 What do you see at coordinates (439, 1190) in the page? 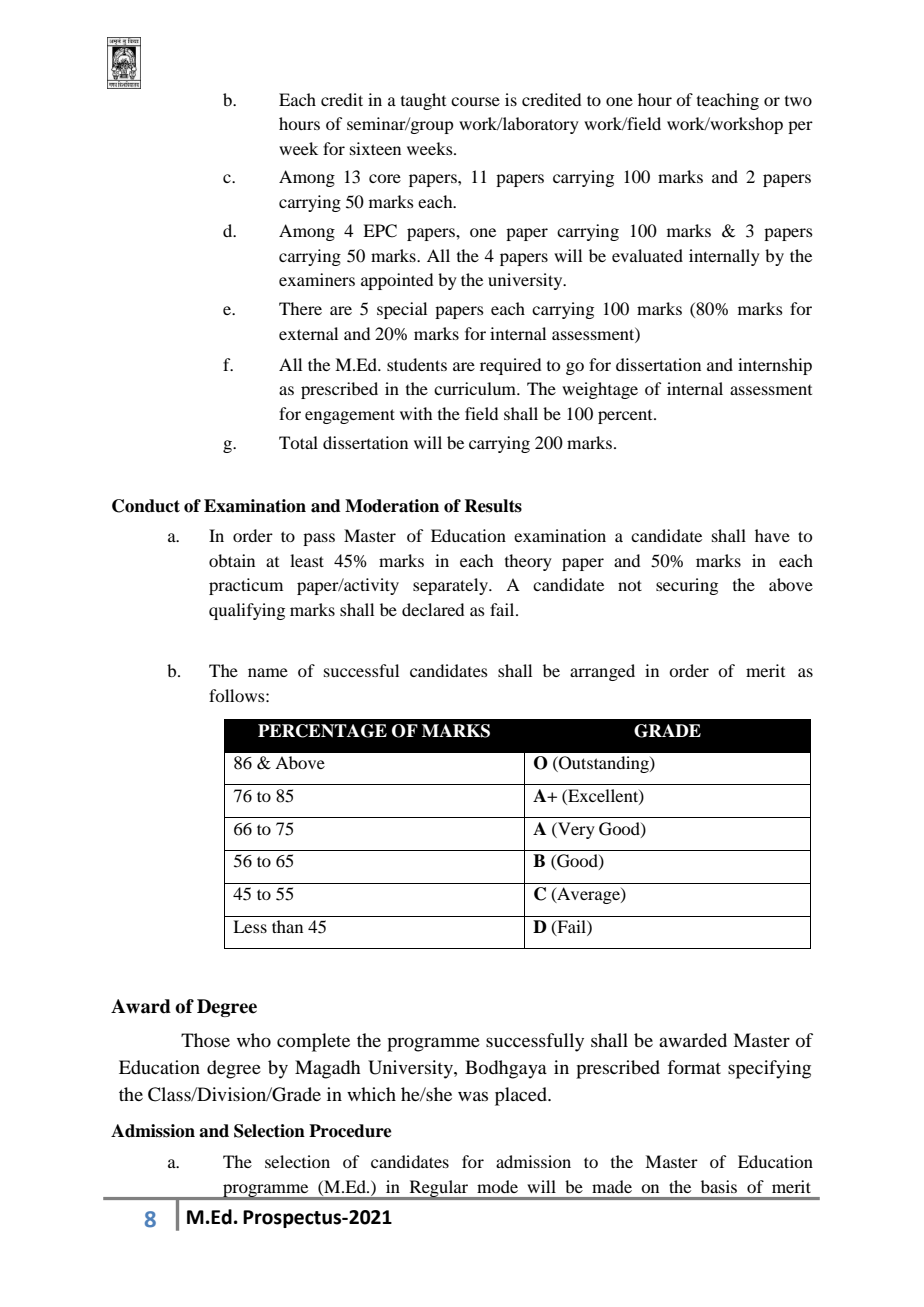
I see `Regular` at bounding box center [439, 1190].
